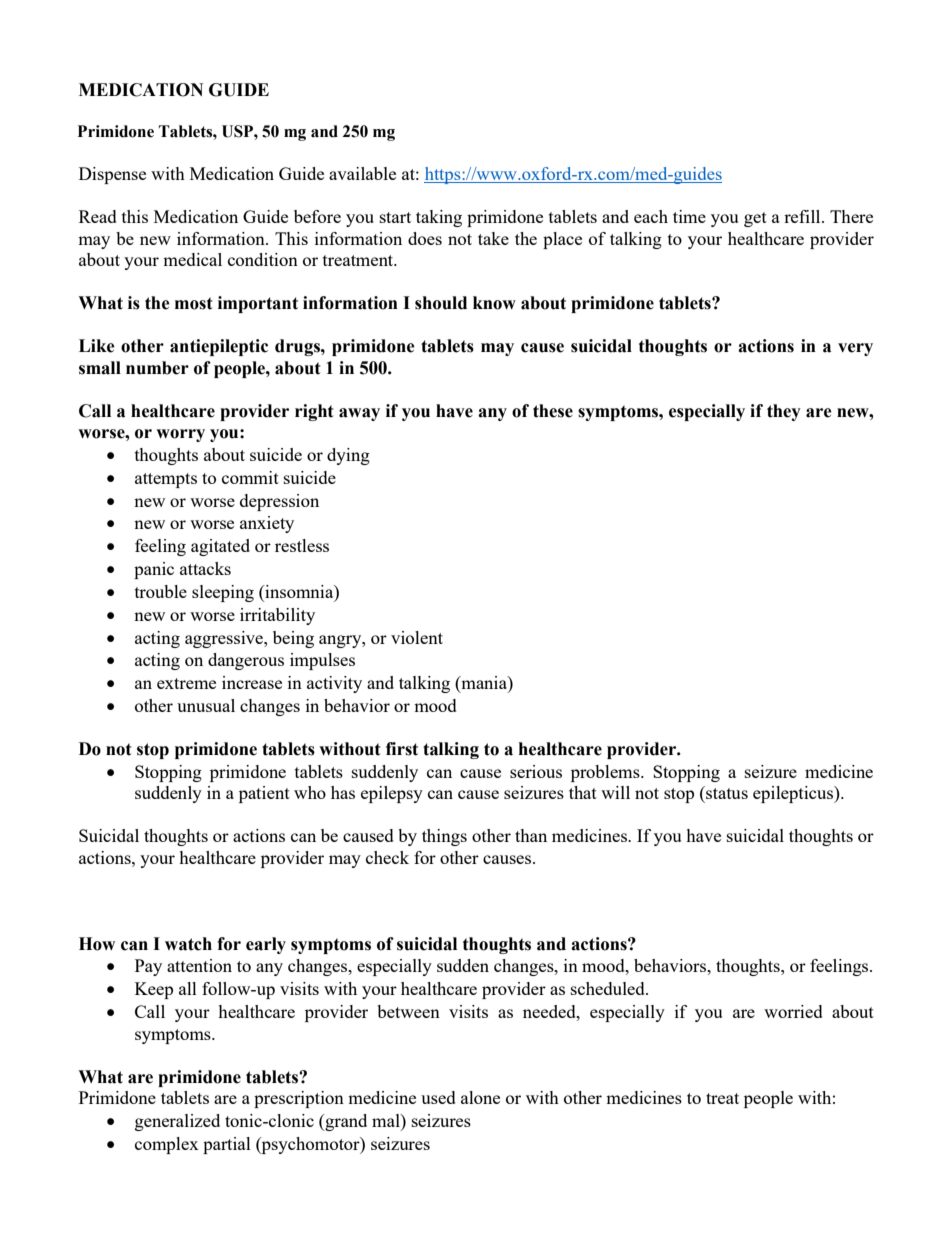 The image size is (952, 1233). I want to click on get, so click(755, 219).
